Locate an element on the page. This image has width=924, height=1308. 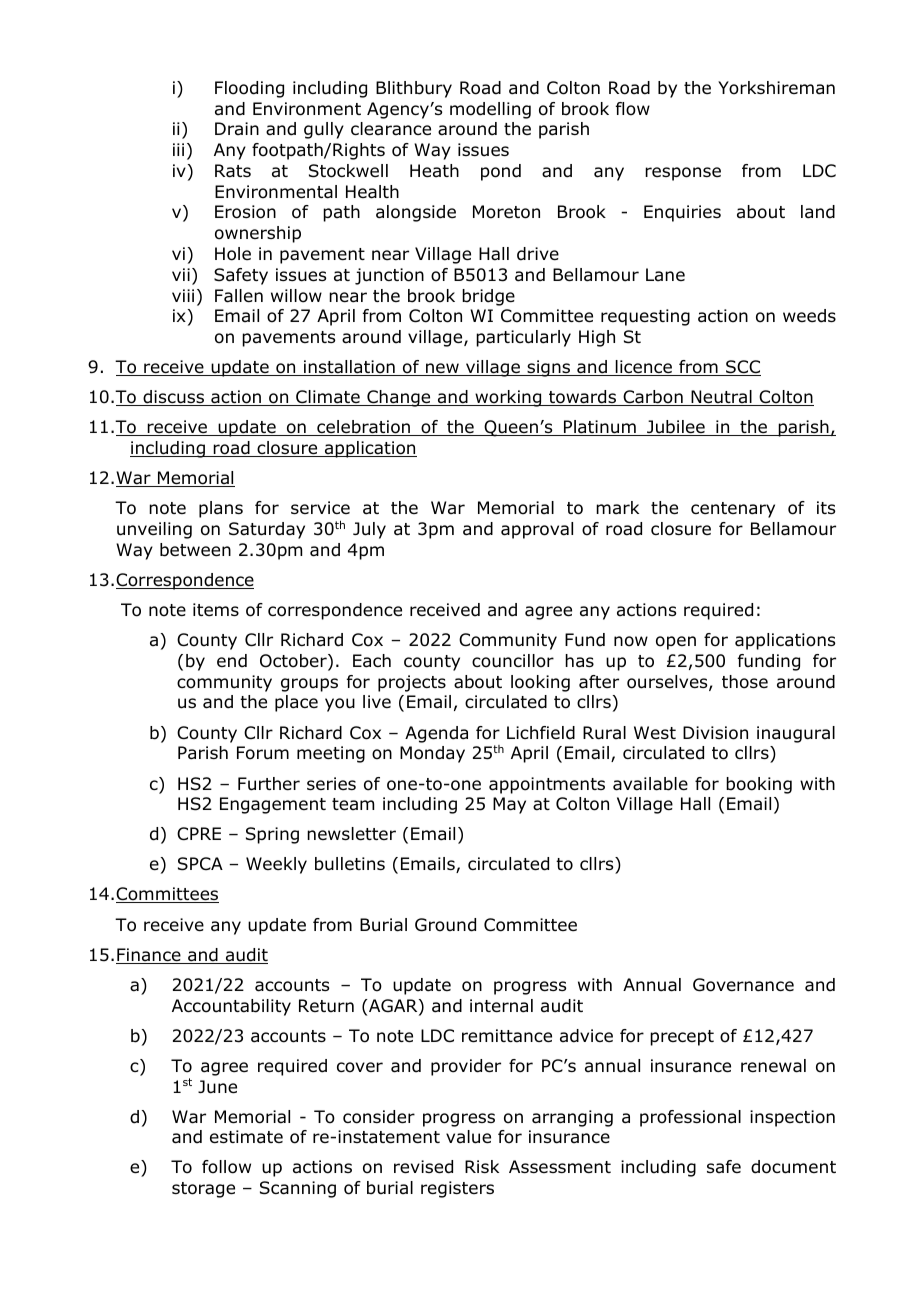
discuss is located at coordinates (173, 398).
